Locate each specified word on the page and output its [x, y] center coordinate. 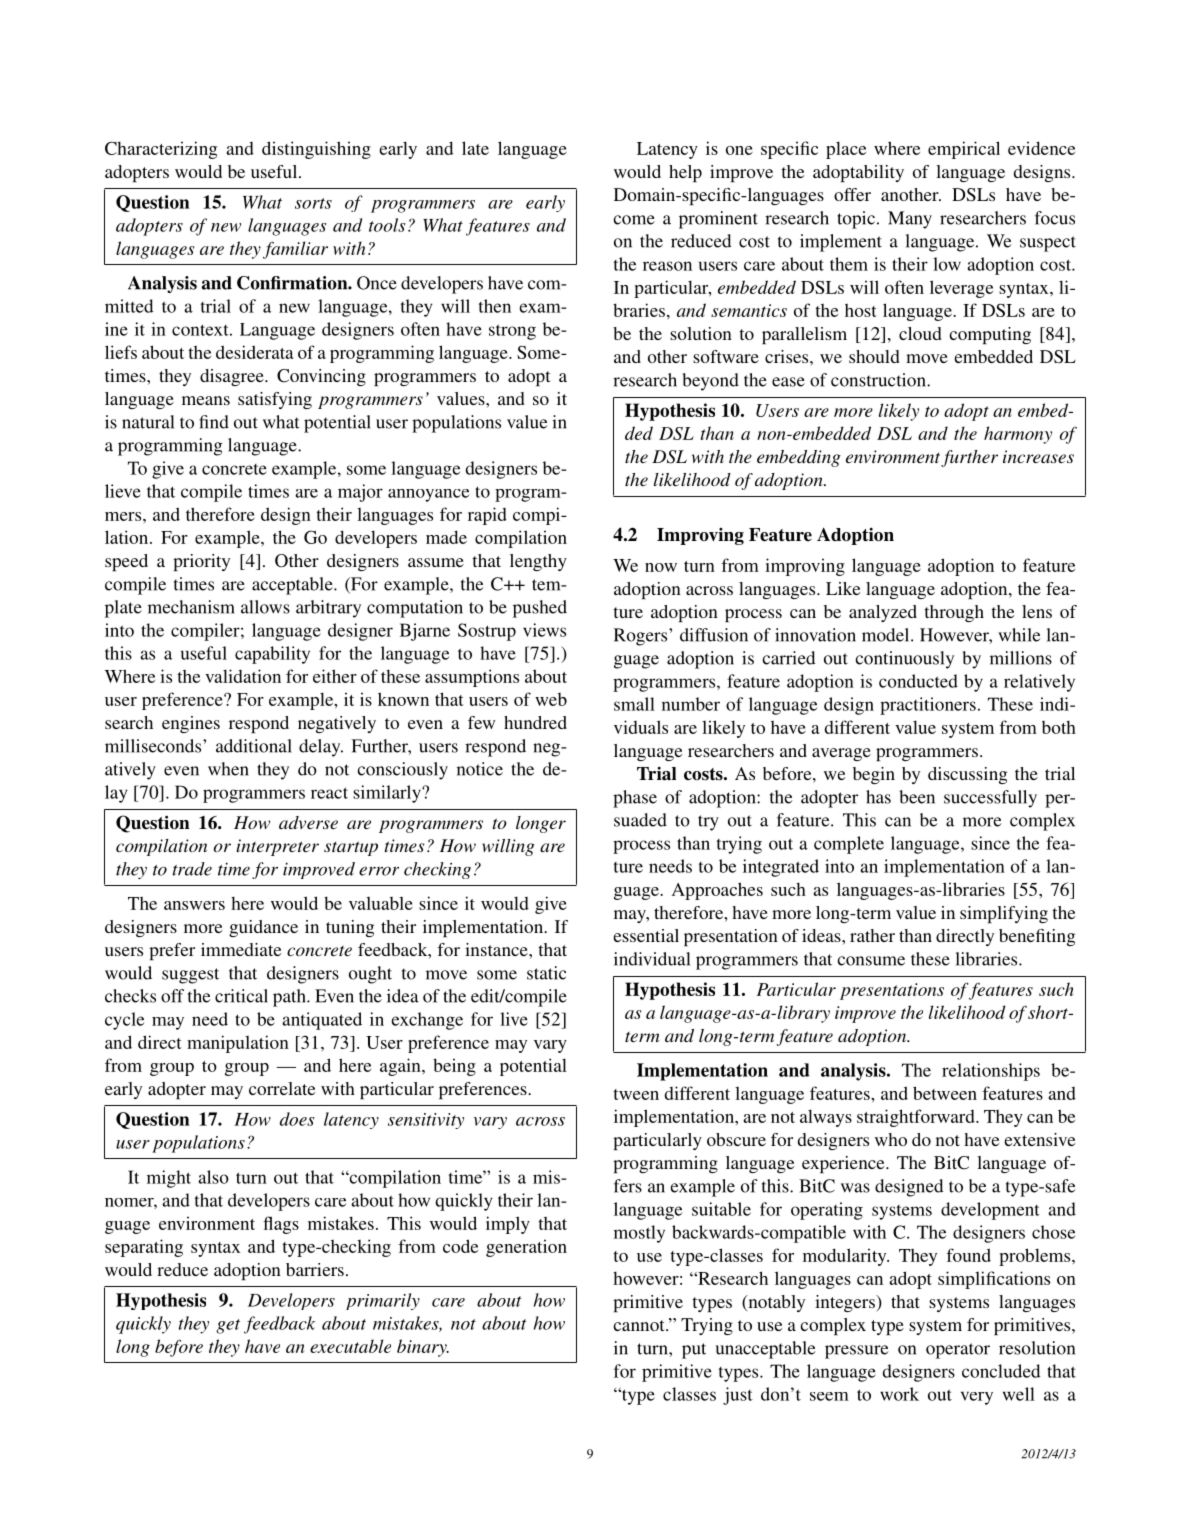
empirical [964, 150]
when [228, 769]
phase [635, 799]
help [685, 173]
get [228, 1326]
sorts [313, 203]
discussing [967, 775]
